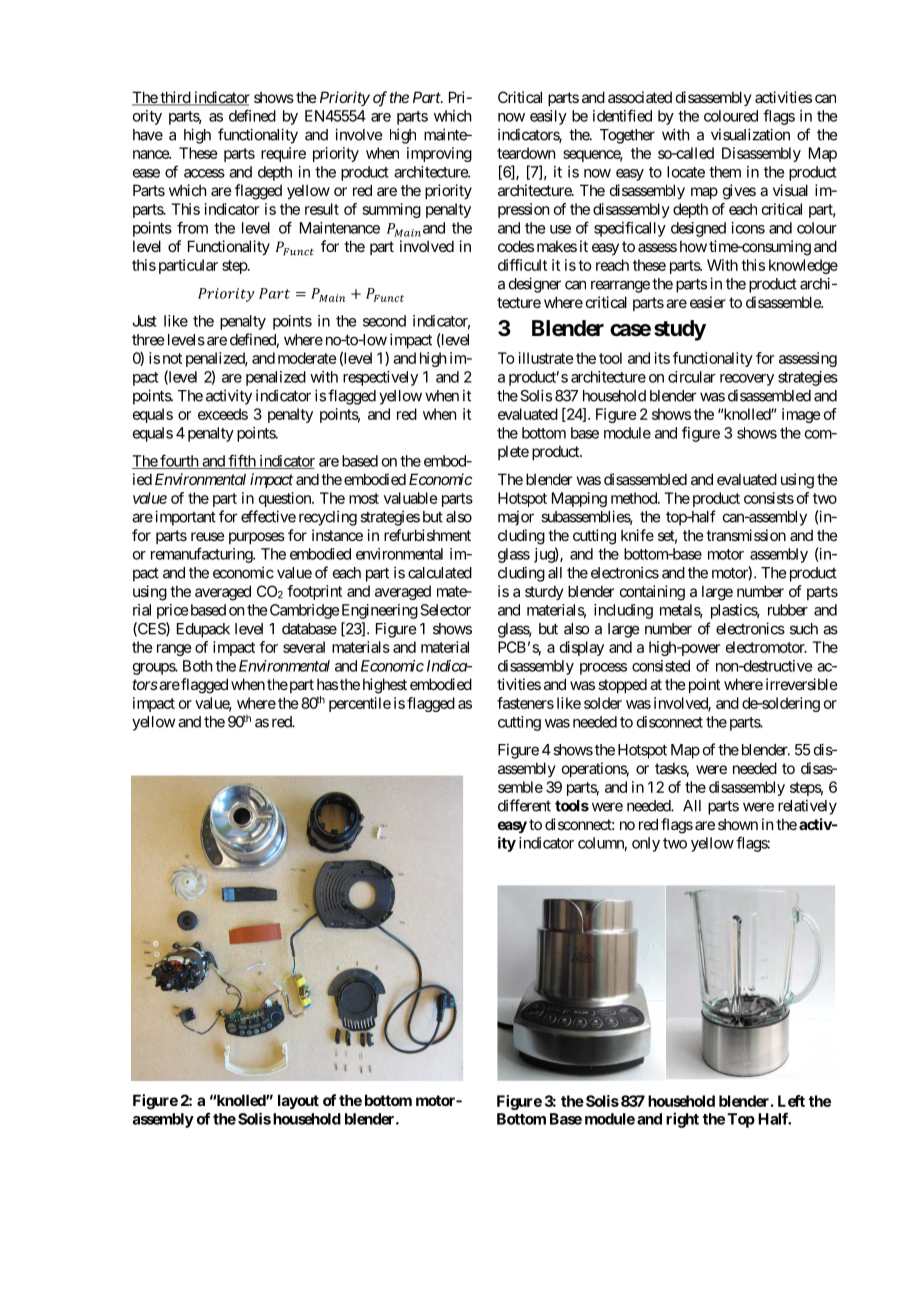 Image resolution: width=924 pixels, height=1308 pixels. I want to click on improving, so click(439, 154).
